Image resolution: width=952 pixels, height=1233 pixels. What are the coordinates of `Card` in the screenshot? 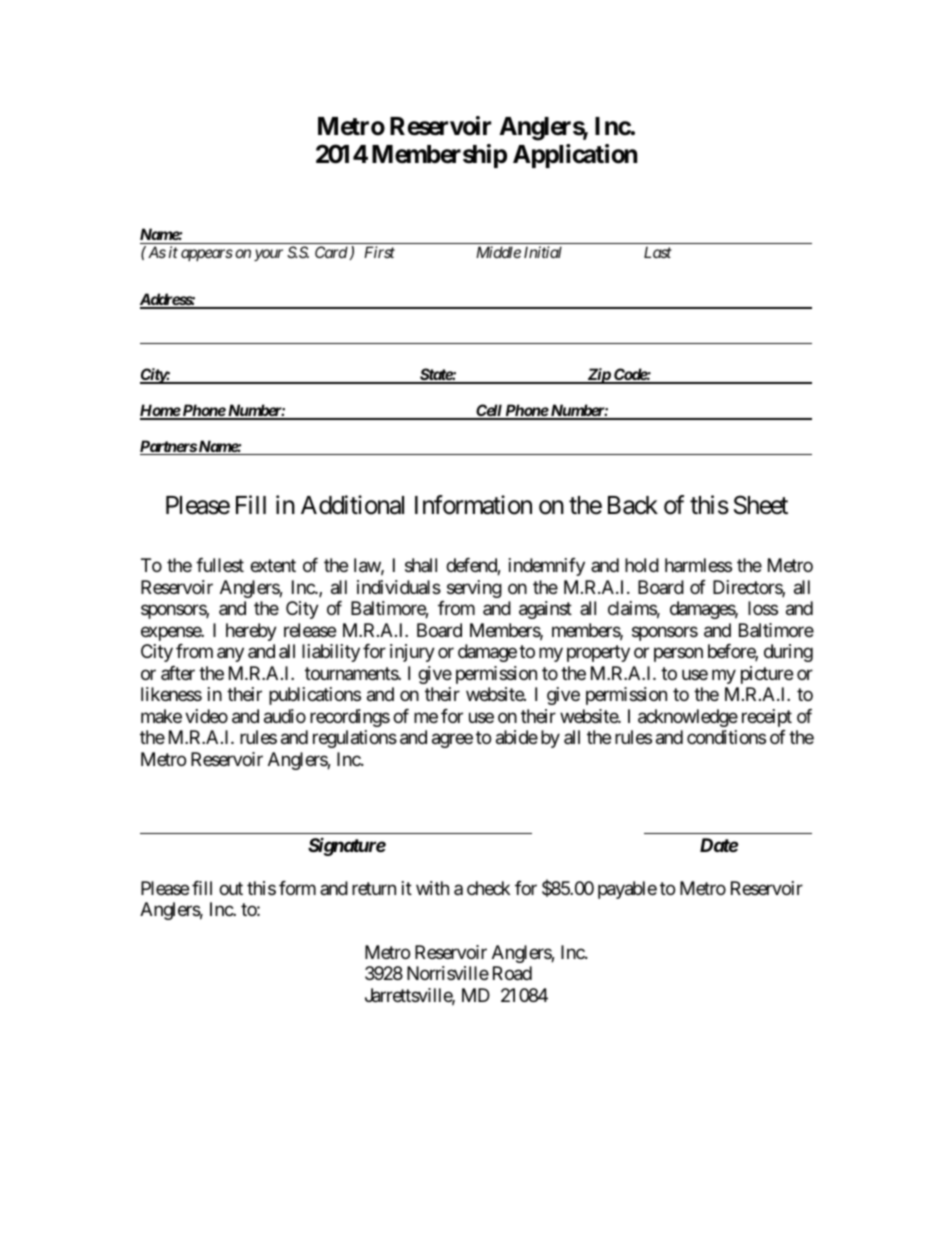 It's located at (331, 252).
